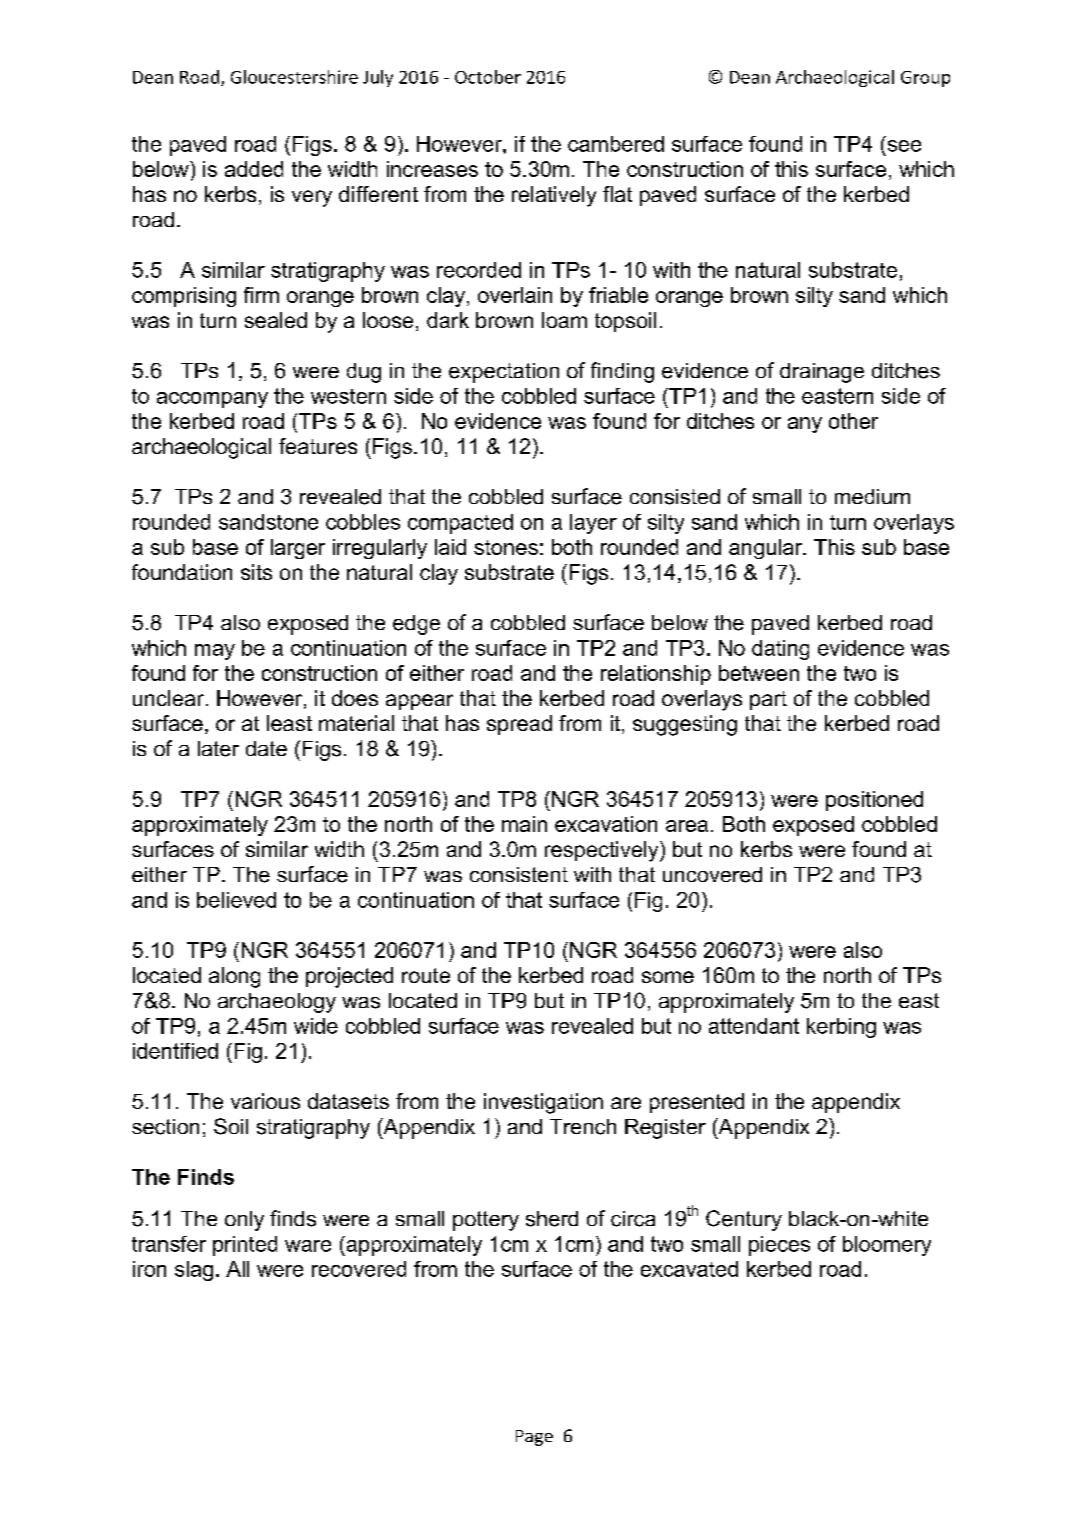 Image resolution: width=1087 pixels, height=1537 pixels. What do you see at coordinates (543, 1103) in the page?
I see `investigation` at bounding box center [543, 1103].
